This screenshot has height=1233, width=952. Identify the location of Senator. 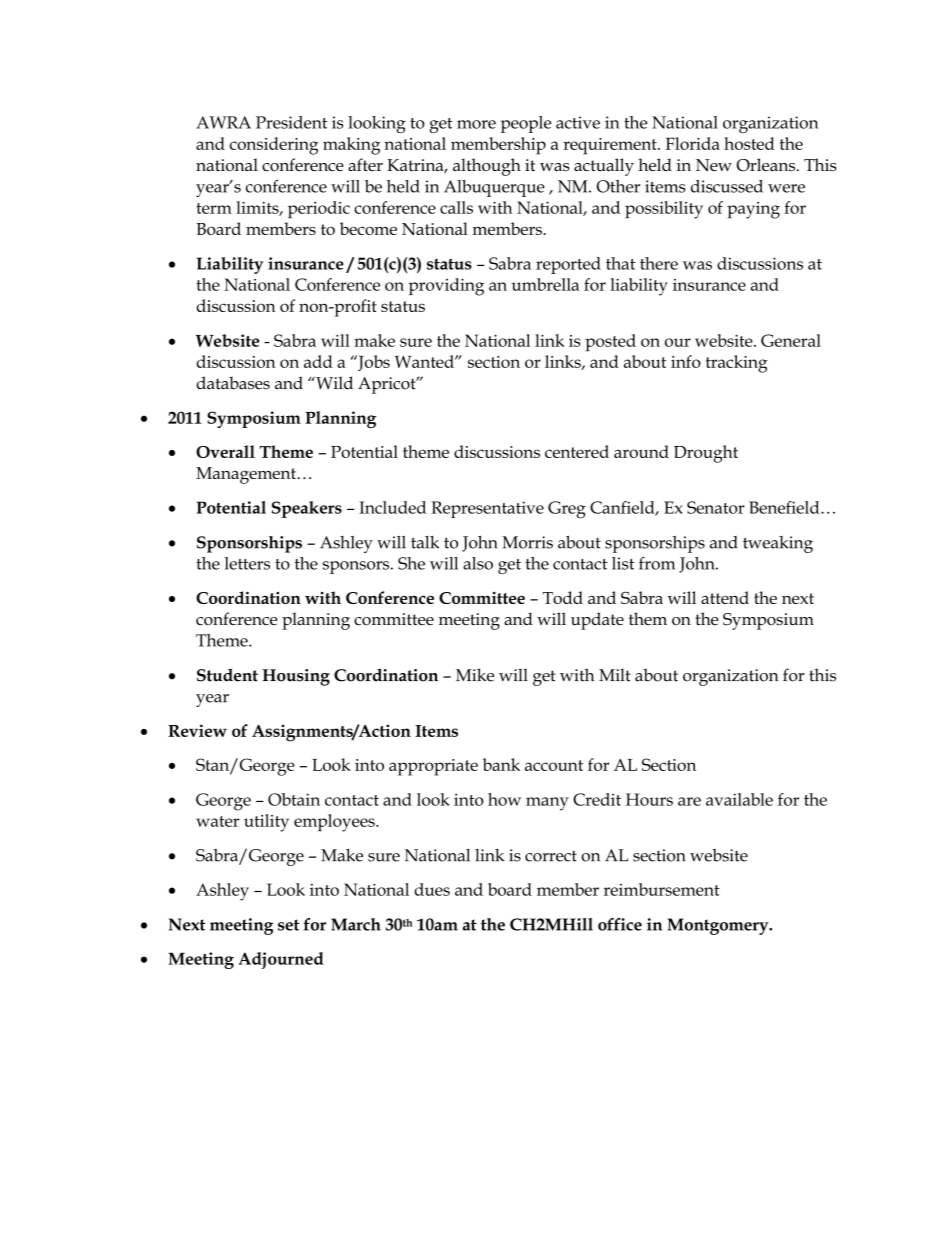
(716, 507).
